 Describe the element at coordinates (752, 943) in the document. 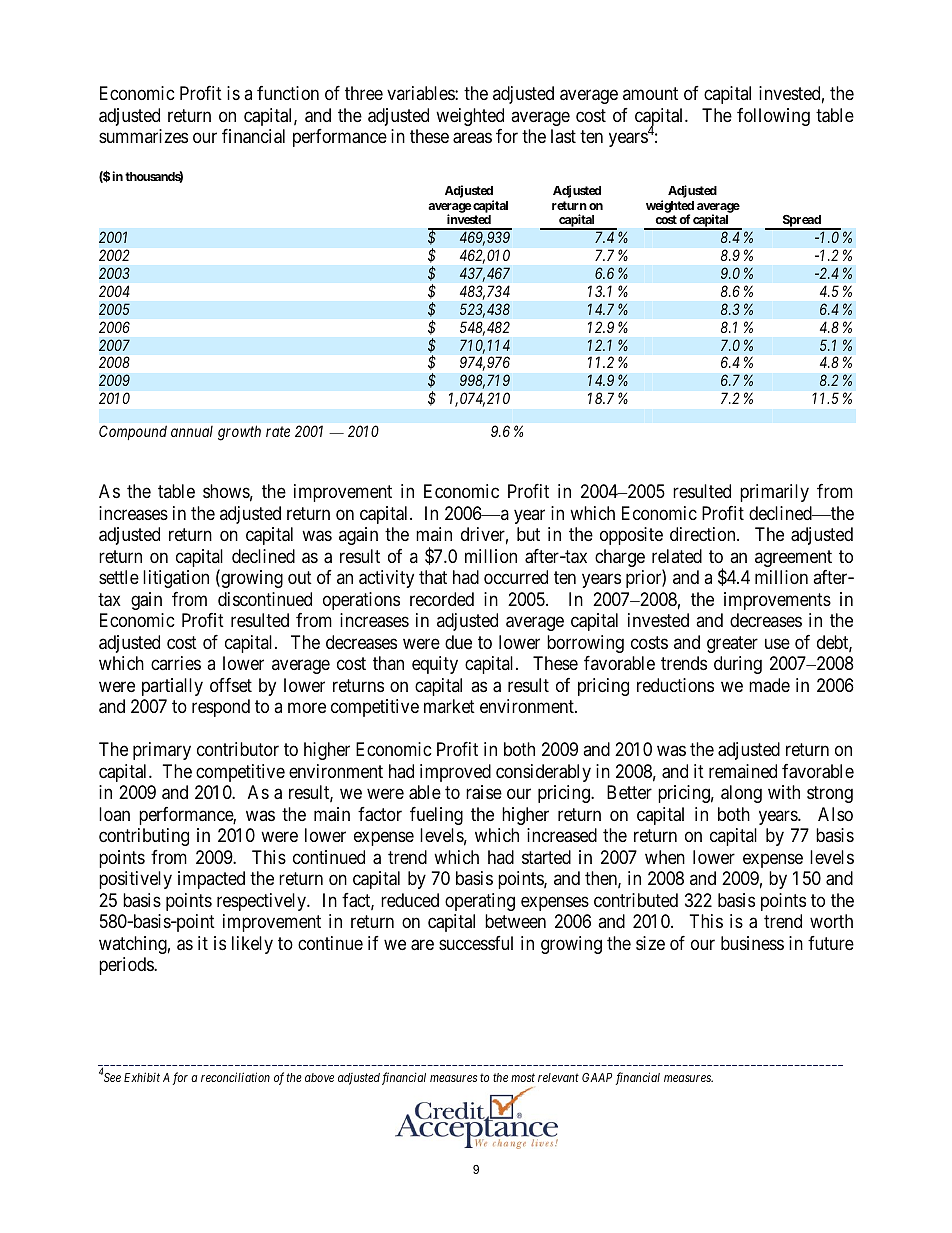

I see `business` at that location.
